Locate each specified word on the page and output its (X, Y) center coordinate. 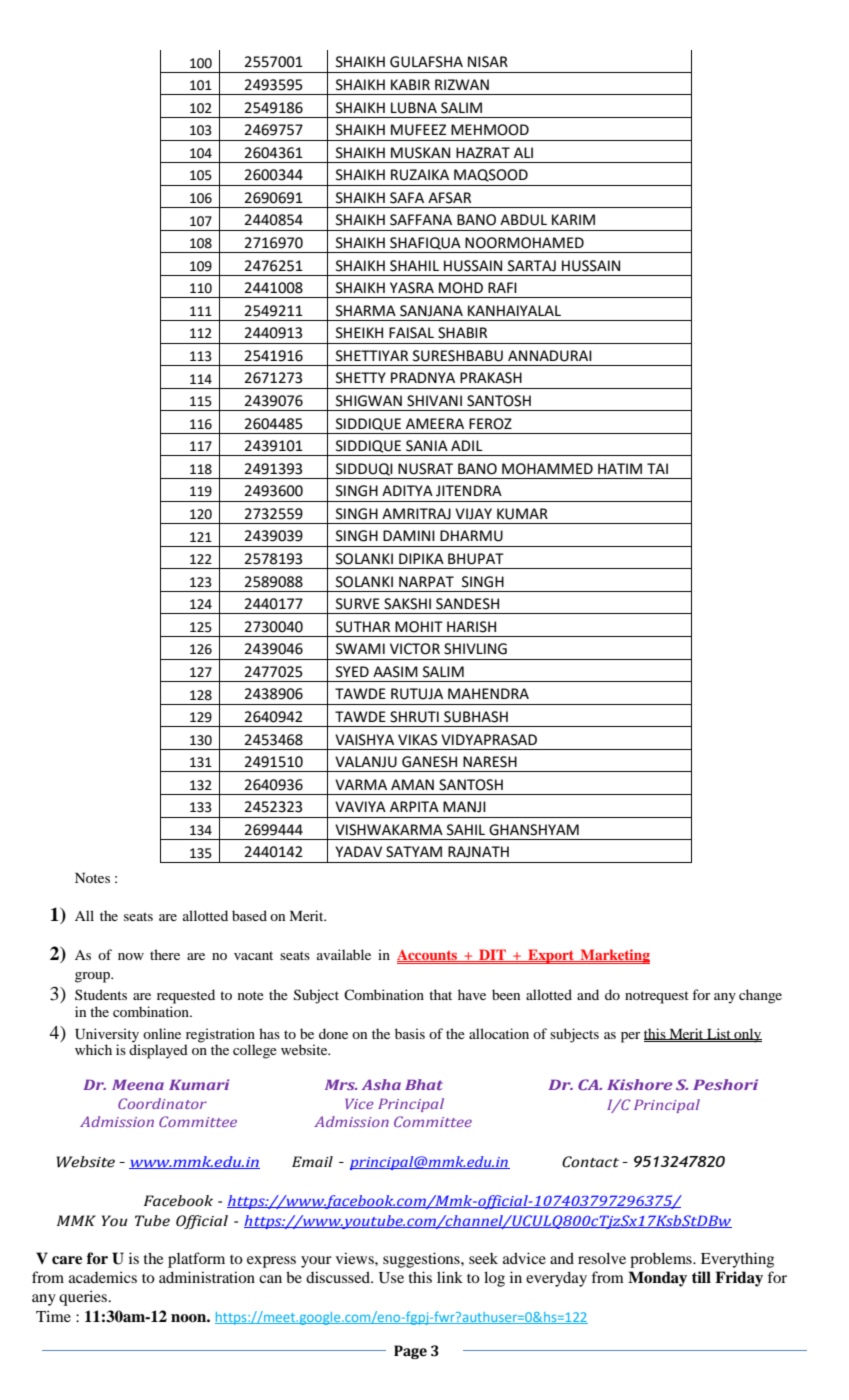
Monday (657, 1279)
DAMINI (409, 535)
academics (103, 1277)
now (131, 956)
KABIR (410, 84)
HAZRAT (483, 152)
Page (410, 1352)
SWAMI (360, 649)
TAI (657, 468)
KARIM (573, 219)
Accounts (428, 955)
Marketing (614, 956)
